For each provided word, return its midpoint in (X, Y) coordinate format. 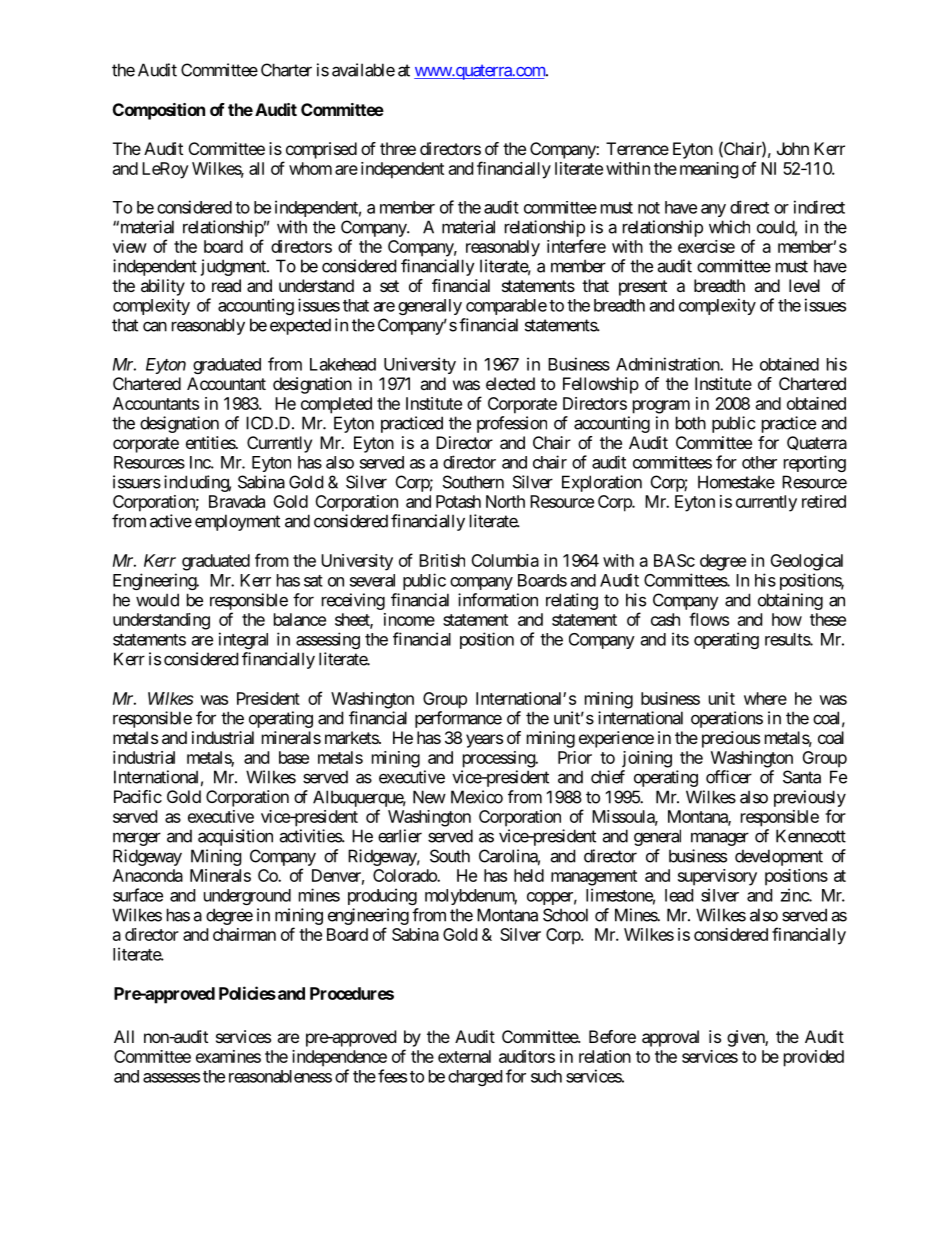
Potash (458, 501)
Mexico (477, 797)
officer (729, 777)
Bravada (237, 501)
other (759, 462)
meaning (709, 170)
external (464, 1056)
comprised (321, 150)
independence (339, 1058)
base (294, 757)
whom (310, 168)
